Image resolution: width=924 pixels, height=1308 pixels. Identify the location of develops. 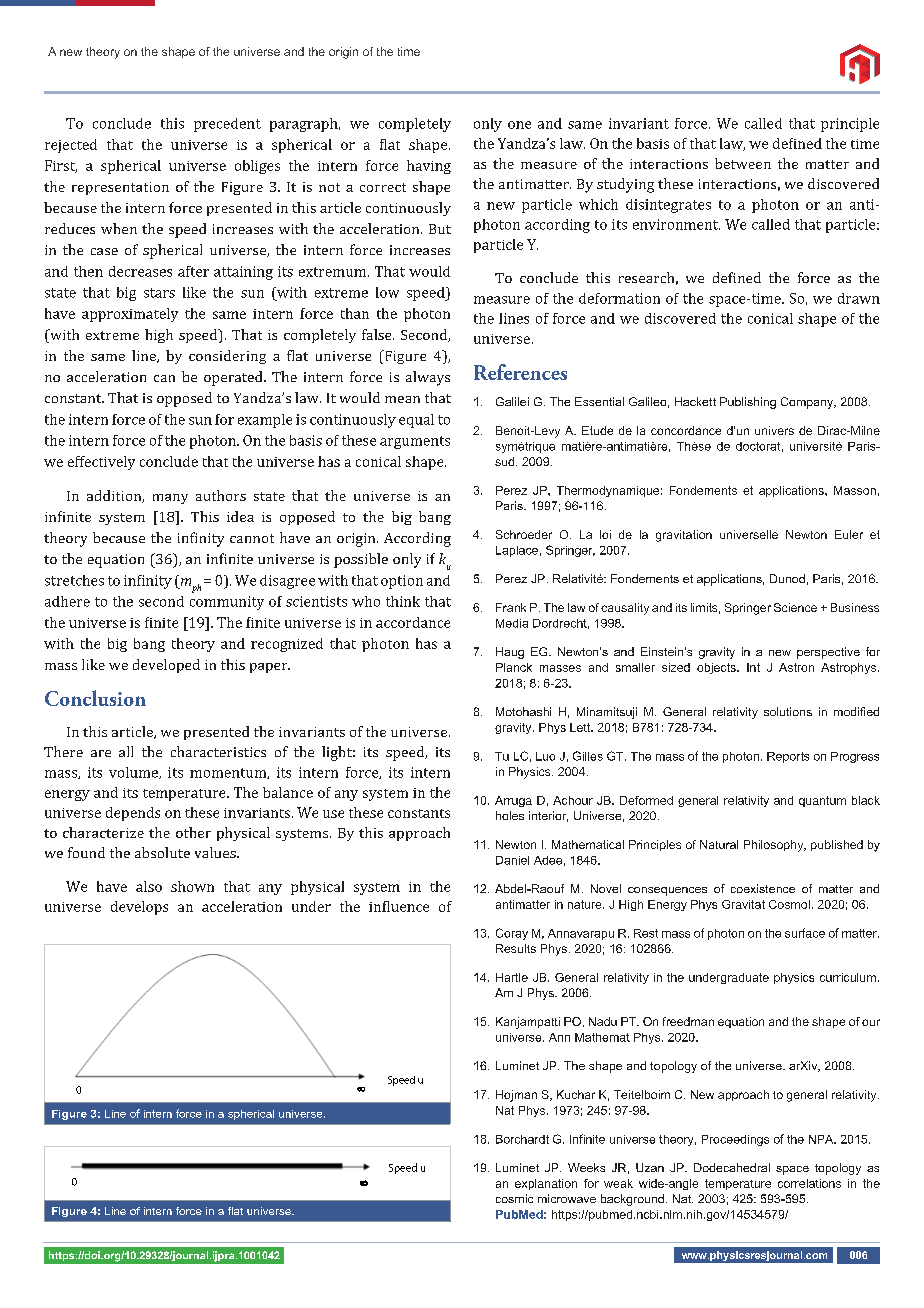
(139, 908).
